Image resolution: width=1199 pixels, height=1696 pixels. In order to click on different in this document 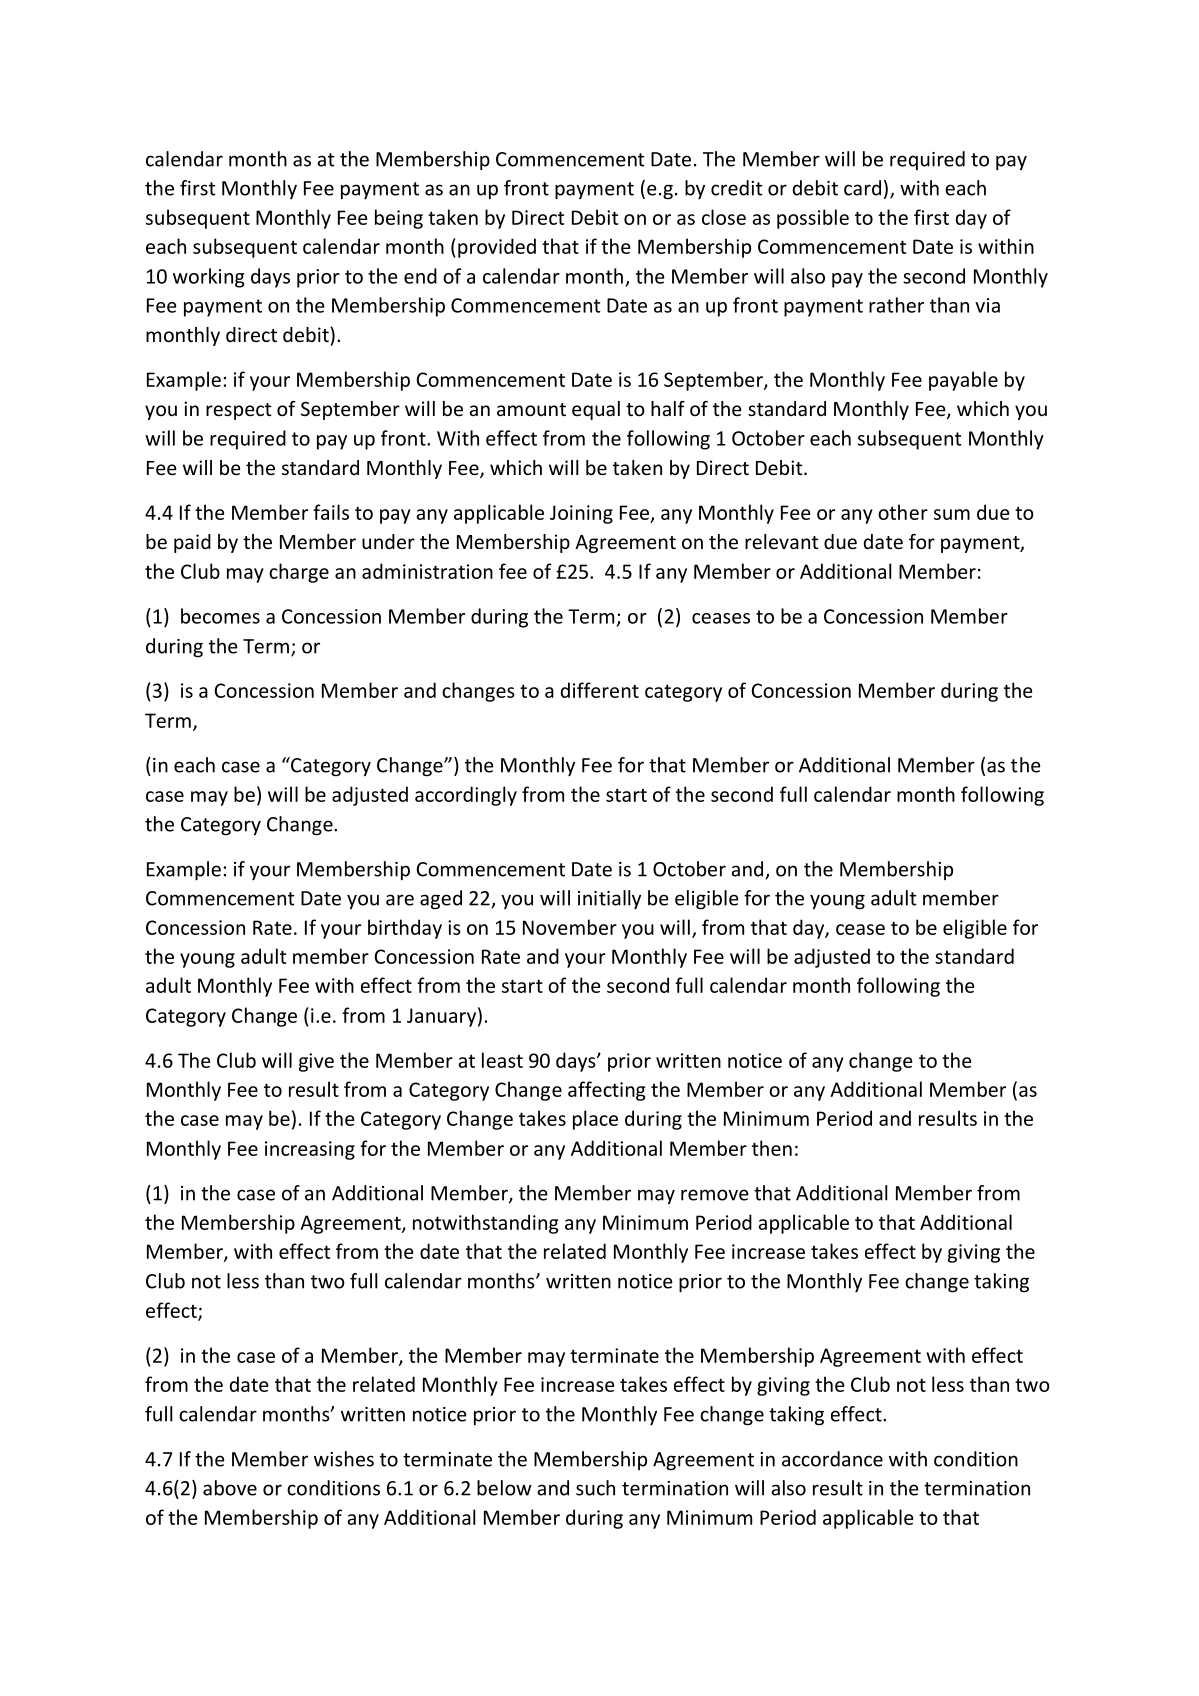, I will do `click(600, 690)`.
